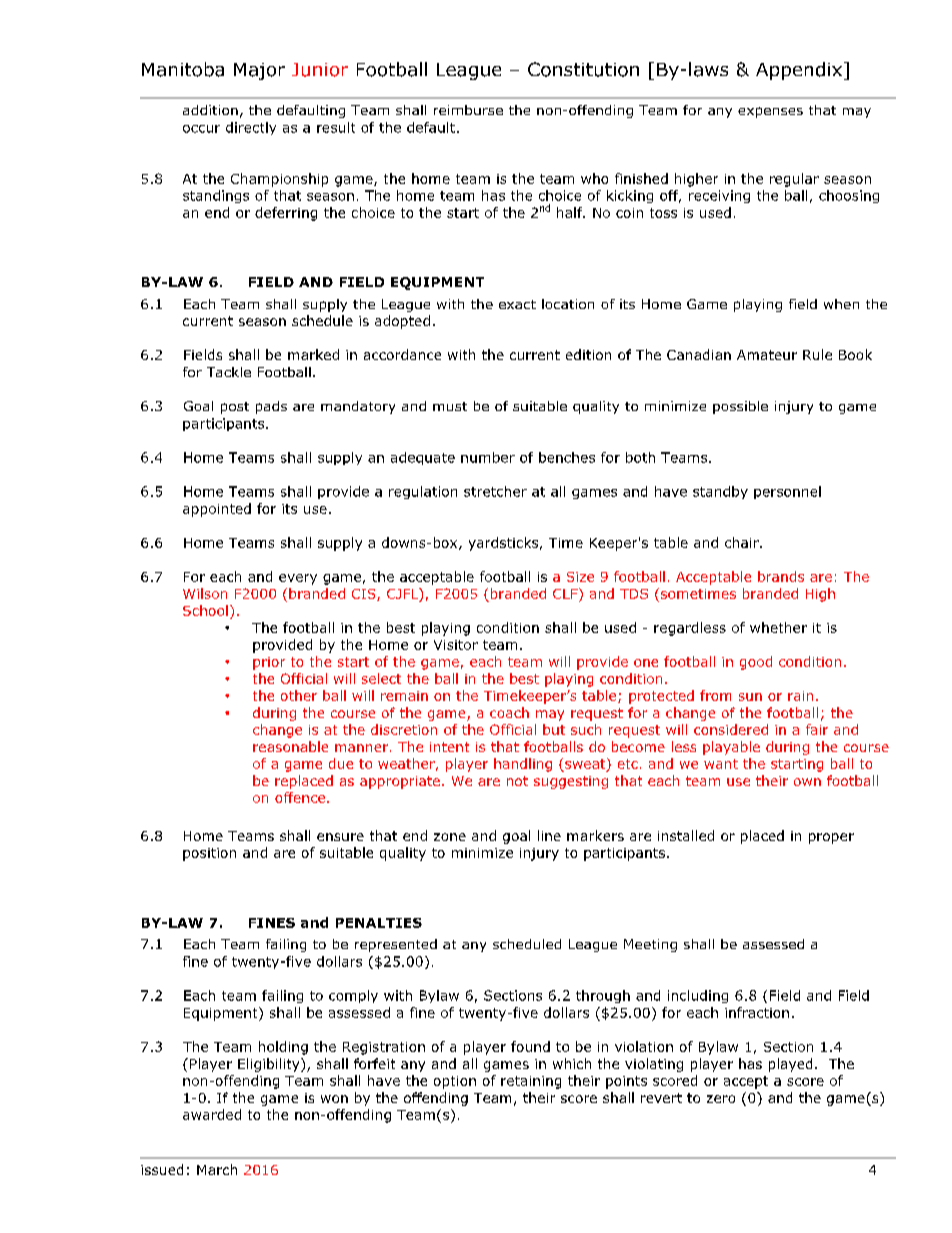 The height and width of the document is (1233, 952). What do you see at coordinates (212, 1114) in the document?
I see `awarded` at bounding box center [212, 1114].
